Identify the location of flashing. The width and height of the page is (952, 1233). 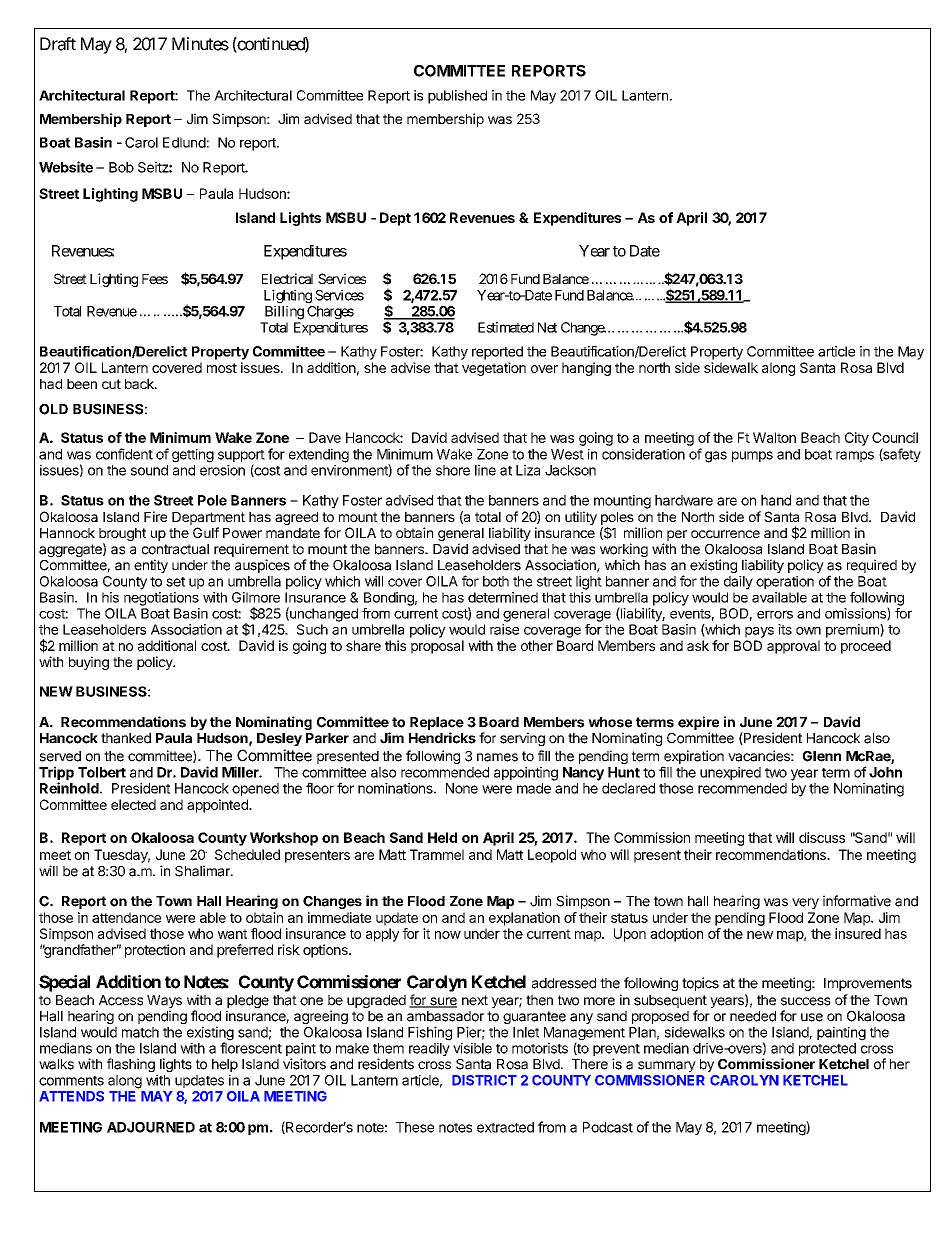
(131, 1065).
